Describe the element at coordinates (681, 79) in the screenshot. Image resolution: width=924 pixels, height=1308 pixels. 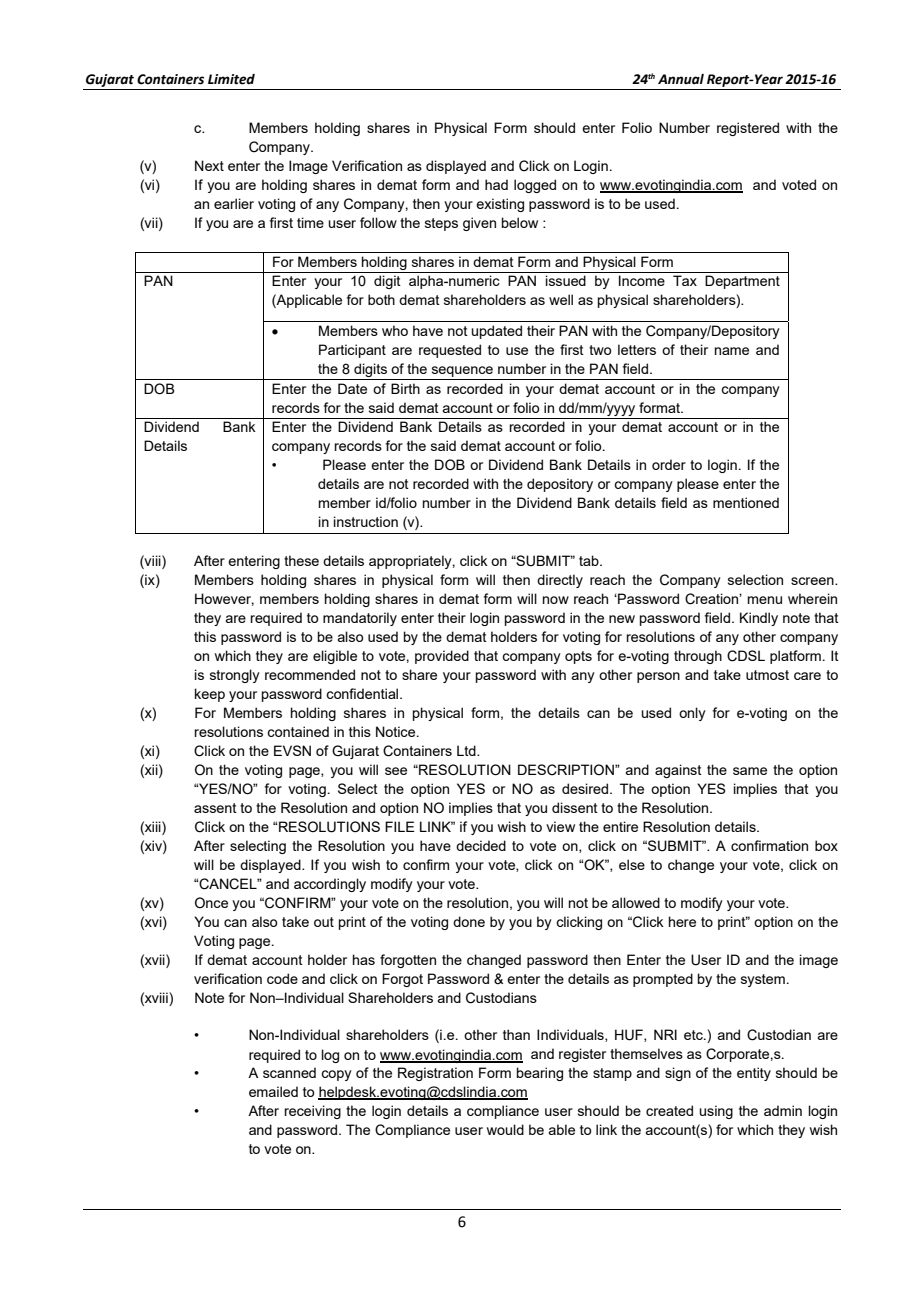
I see `Annual` at that location.
